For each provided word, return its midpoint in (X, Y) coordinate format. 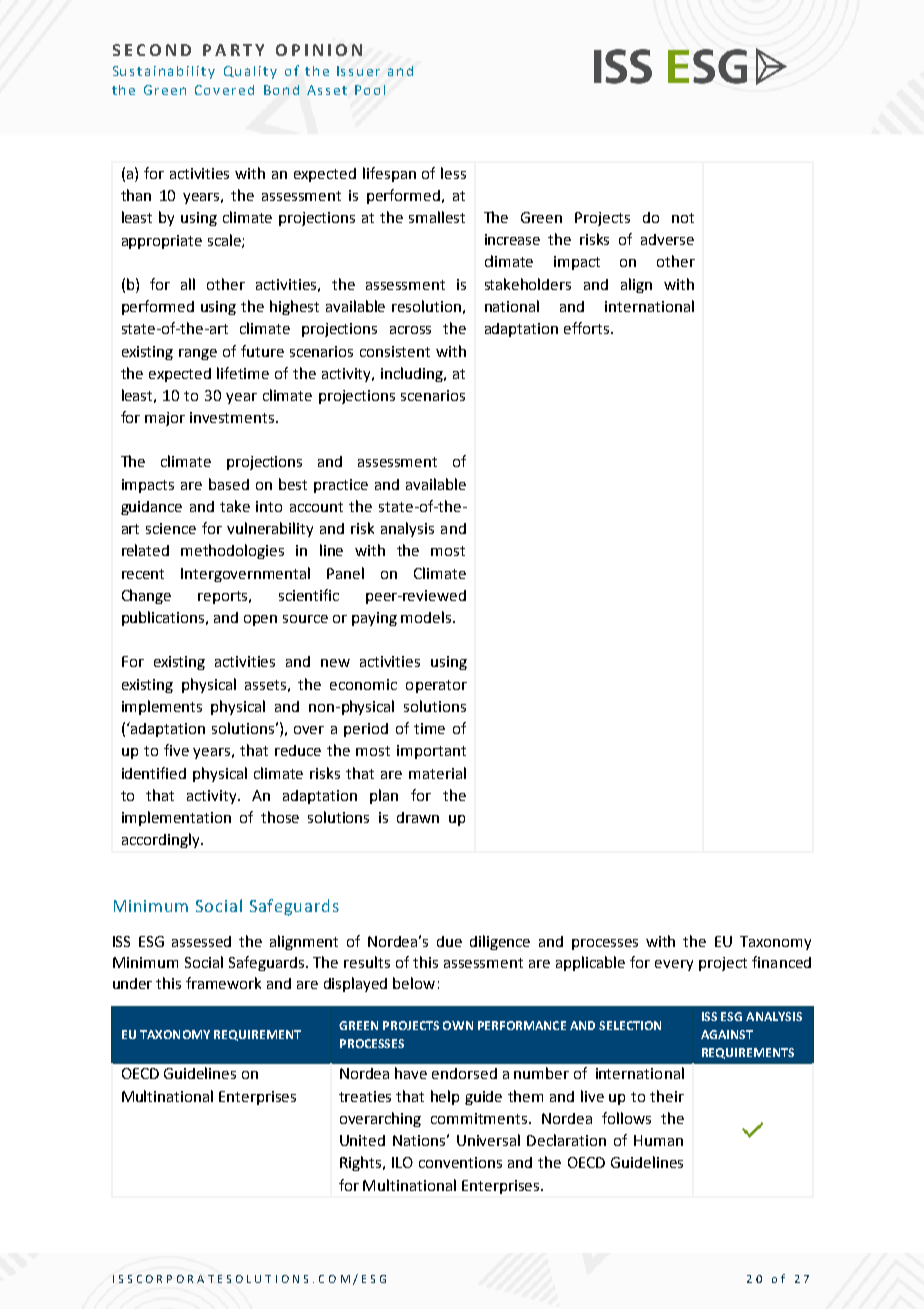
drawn (418, 817)
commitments (480, 1118)
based (229, 484)
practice (341, 486)
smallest (437, 217)
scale (225, 241)
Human (658, 1140)
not (683, 218)
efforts (586, 328)
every (674, 965)
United (362, 1140)
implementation (176, 818)
